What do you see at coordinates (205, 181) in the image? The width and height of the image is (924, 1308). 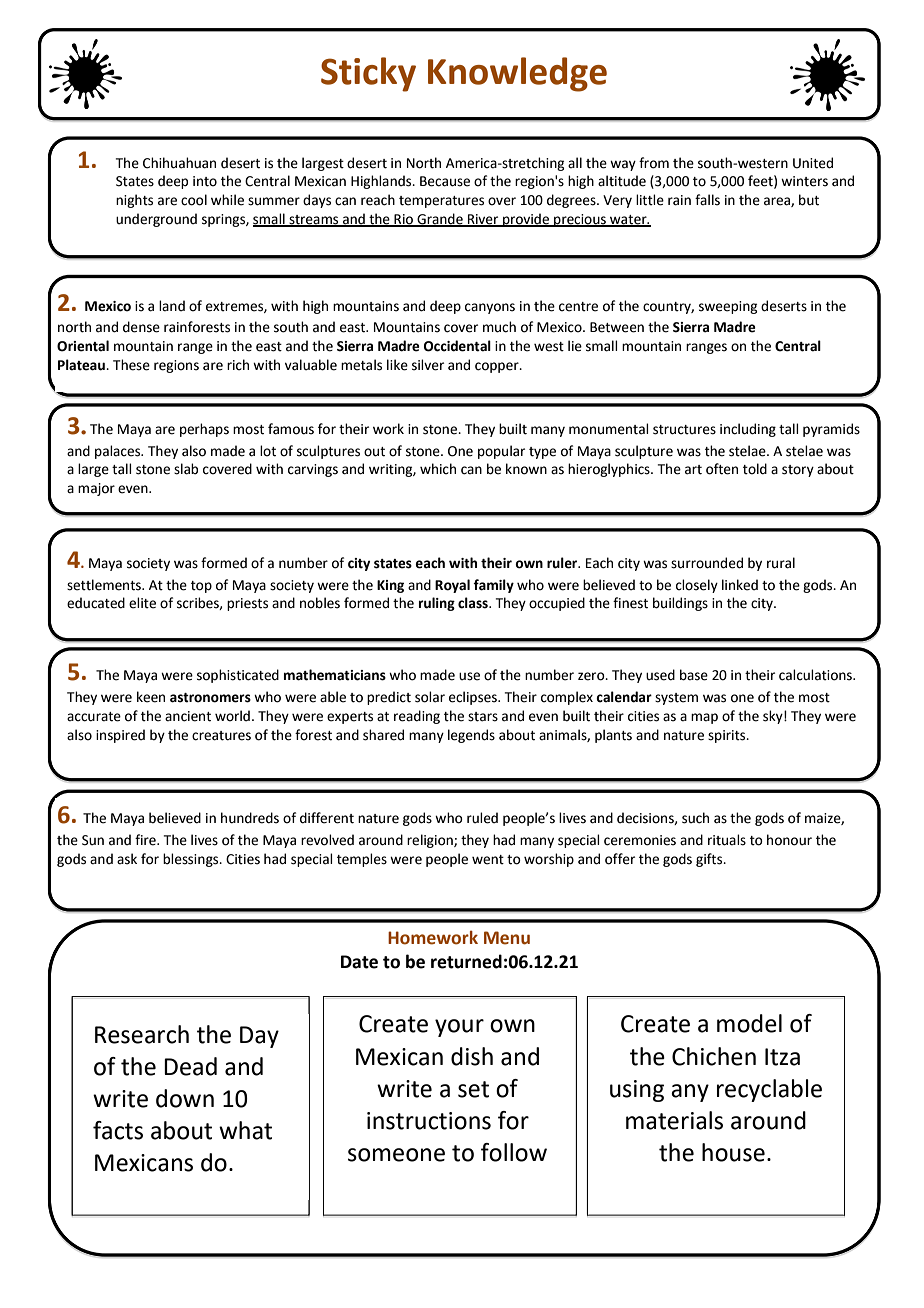 I see `into` at bounding box center [205, 181].
